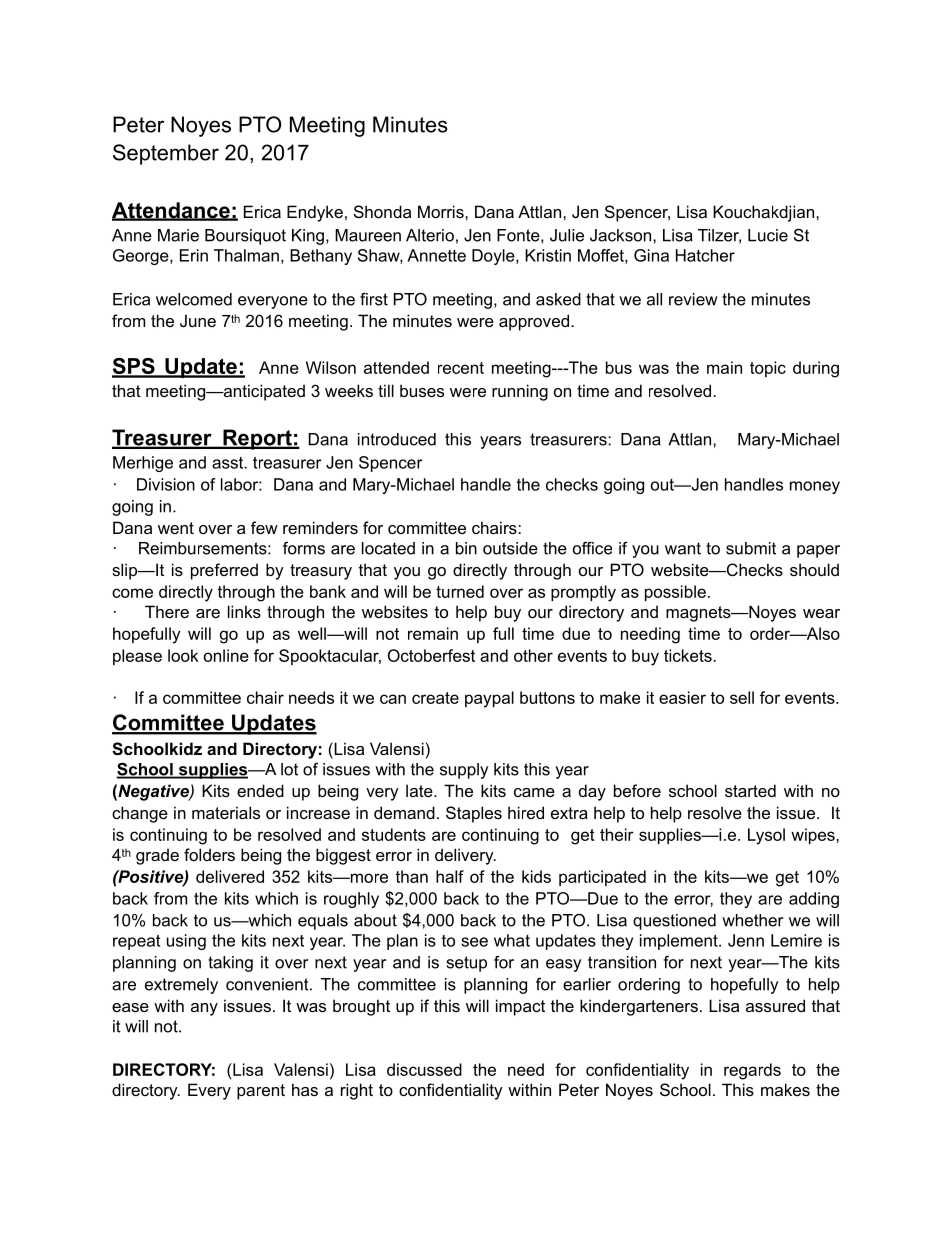  What do you see at coordinates (474, 814) in the image?
I see `Staples` at bounding box center [474, 814].
